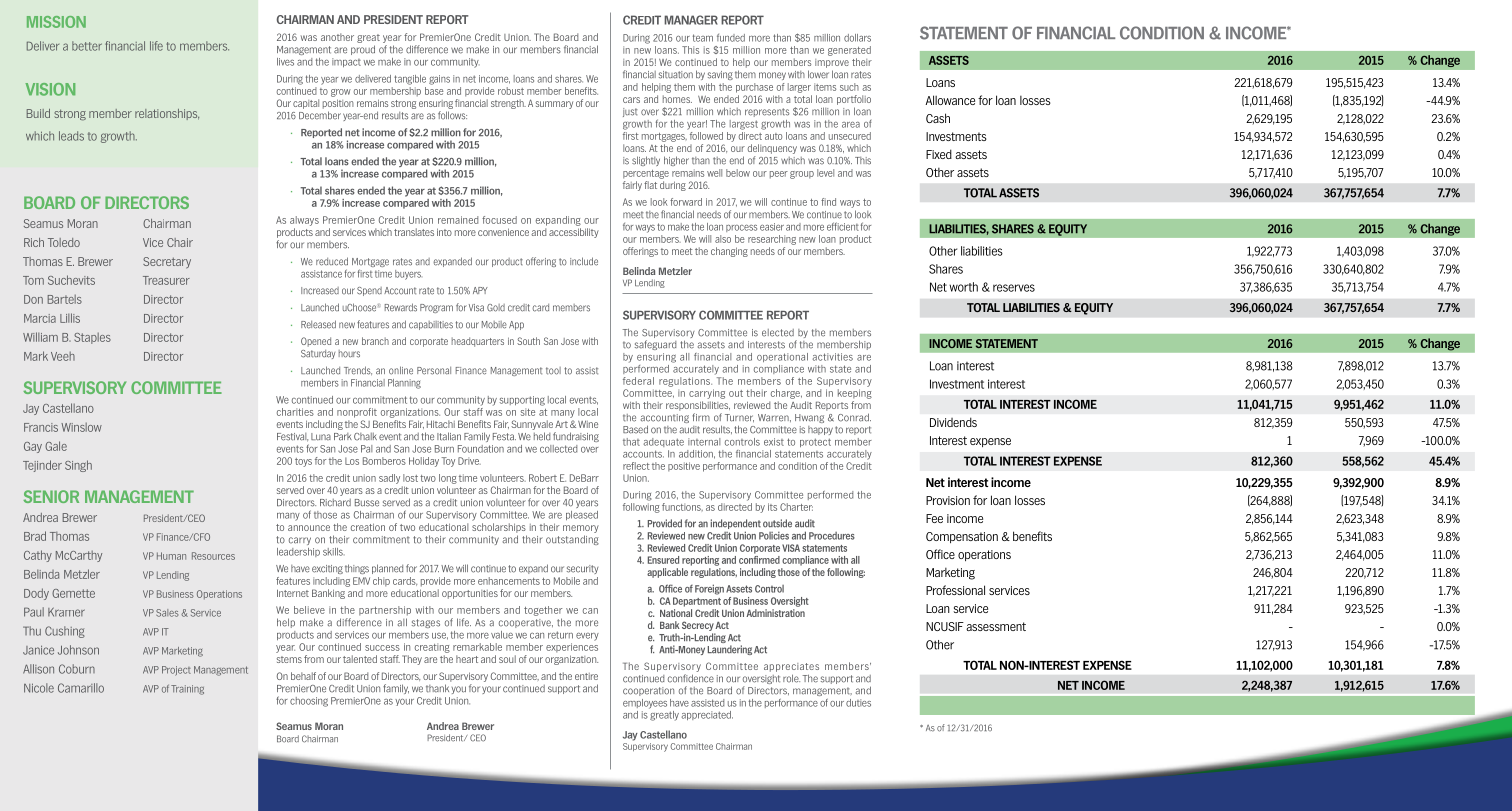 The width and height of the screenshot is (1512, 811). Describe the element at coordinates (857, 38) in the screenshot. I see `dollars` at that location.
